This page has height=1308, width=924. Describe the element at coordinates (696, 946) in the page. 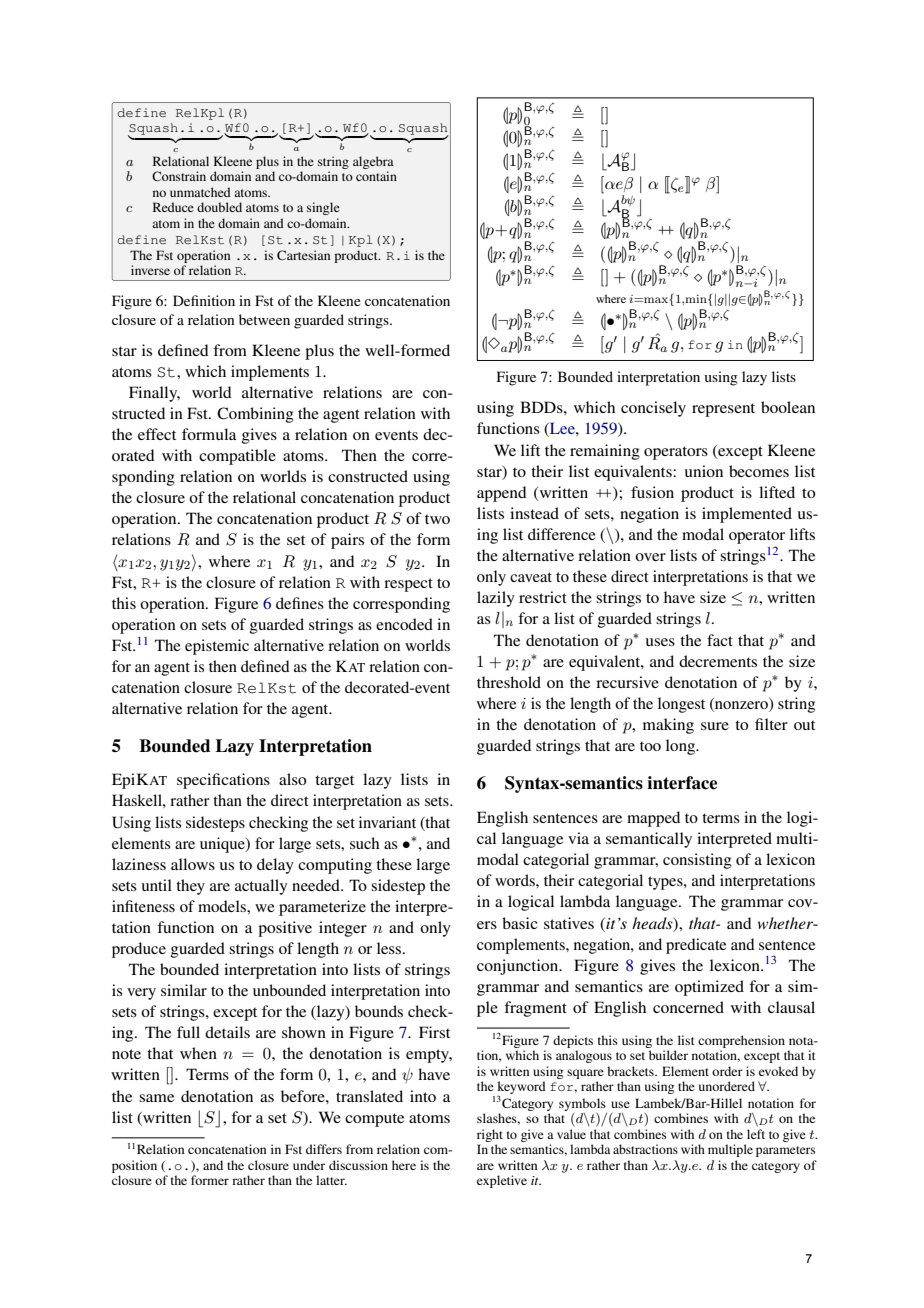

I see `predicate` at that location.
